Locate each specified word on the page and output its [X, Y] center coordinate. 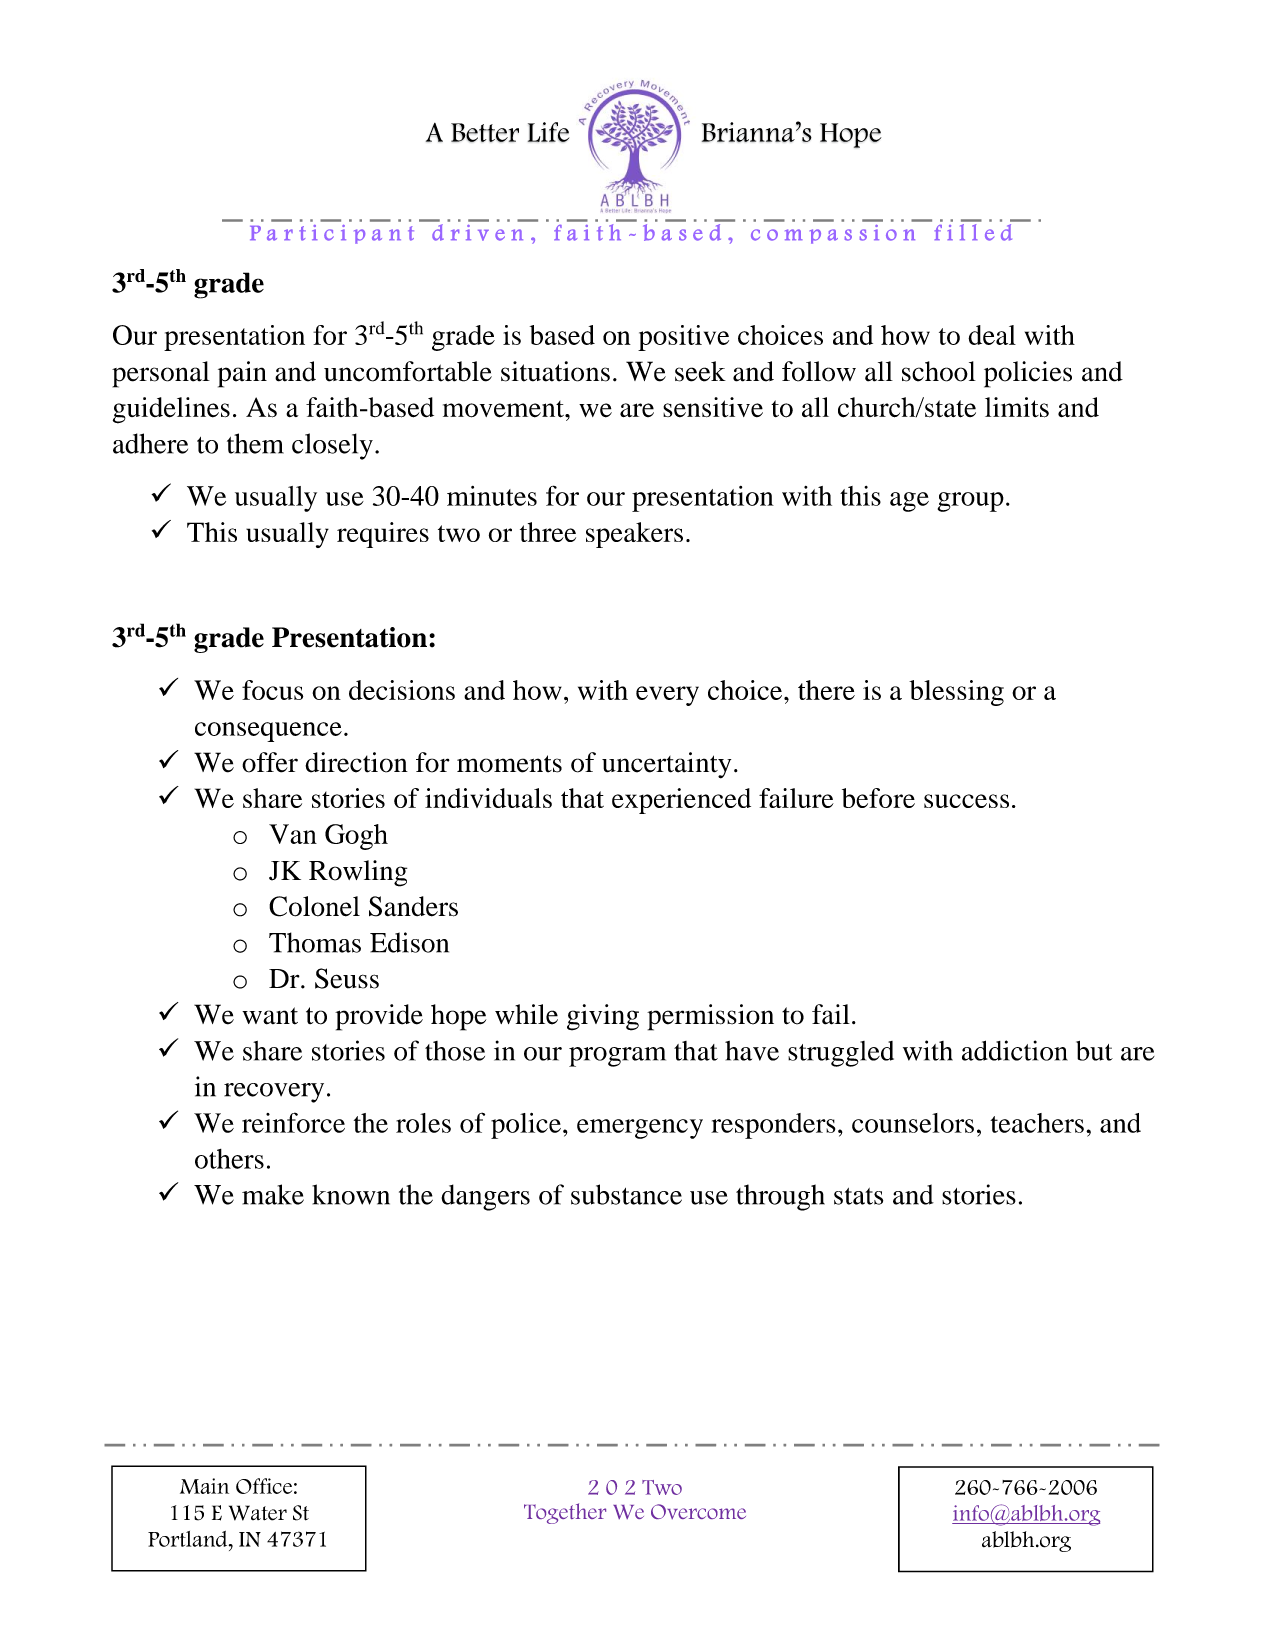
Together [565, 1513]
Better [485, 132]
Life [549, 132]
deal [992, 335]
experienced [681, 801]
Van [293, 834]
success [966, 801]
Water [258, 1513]
